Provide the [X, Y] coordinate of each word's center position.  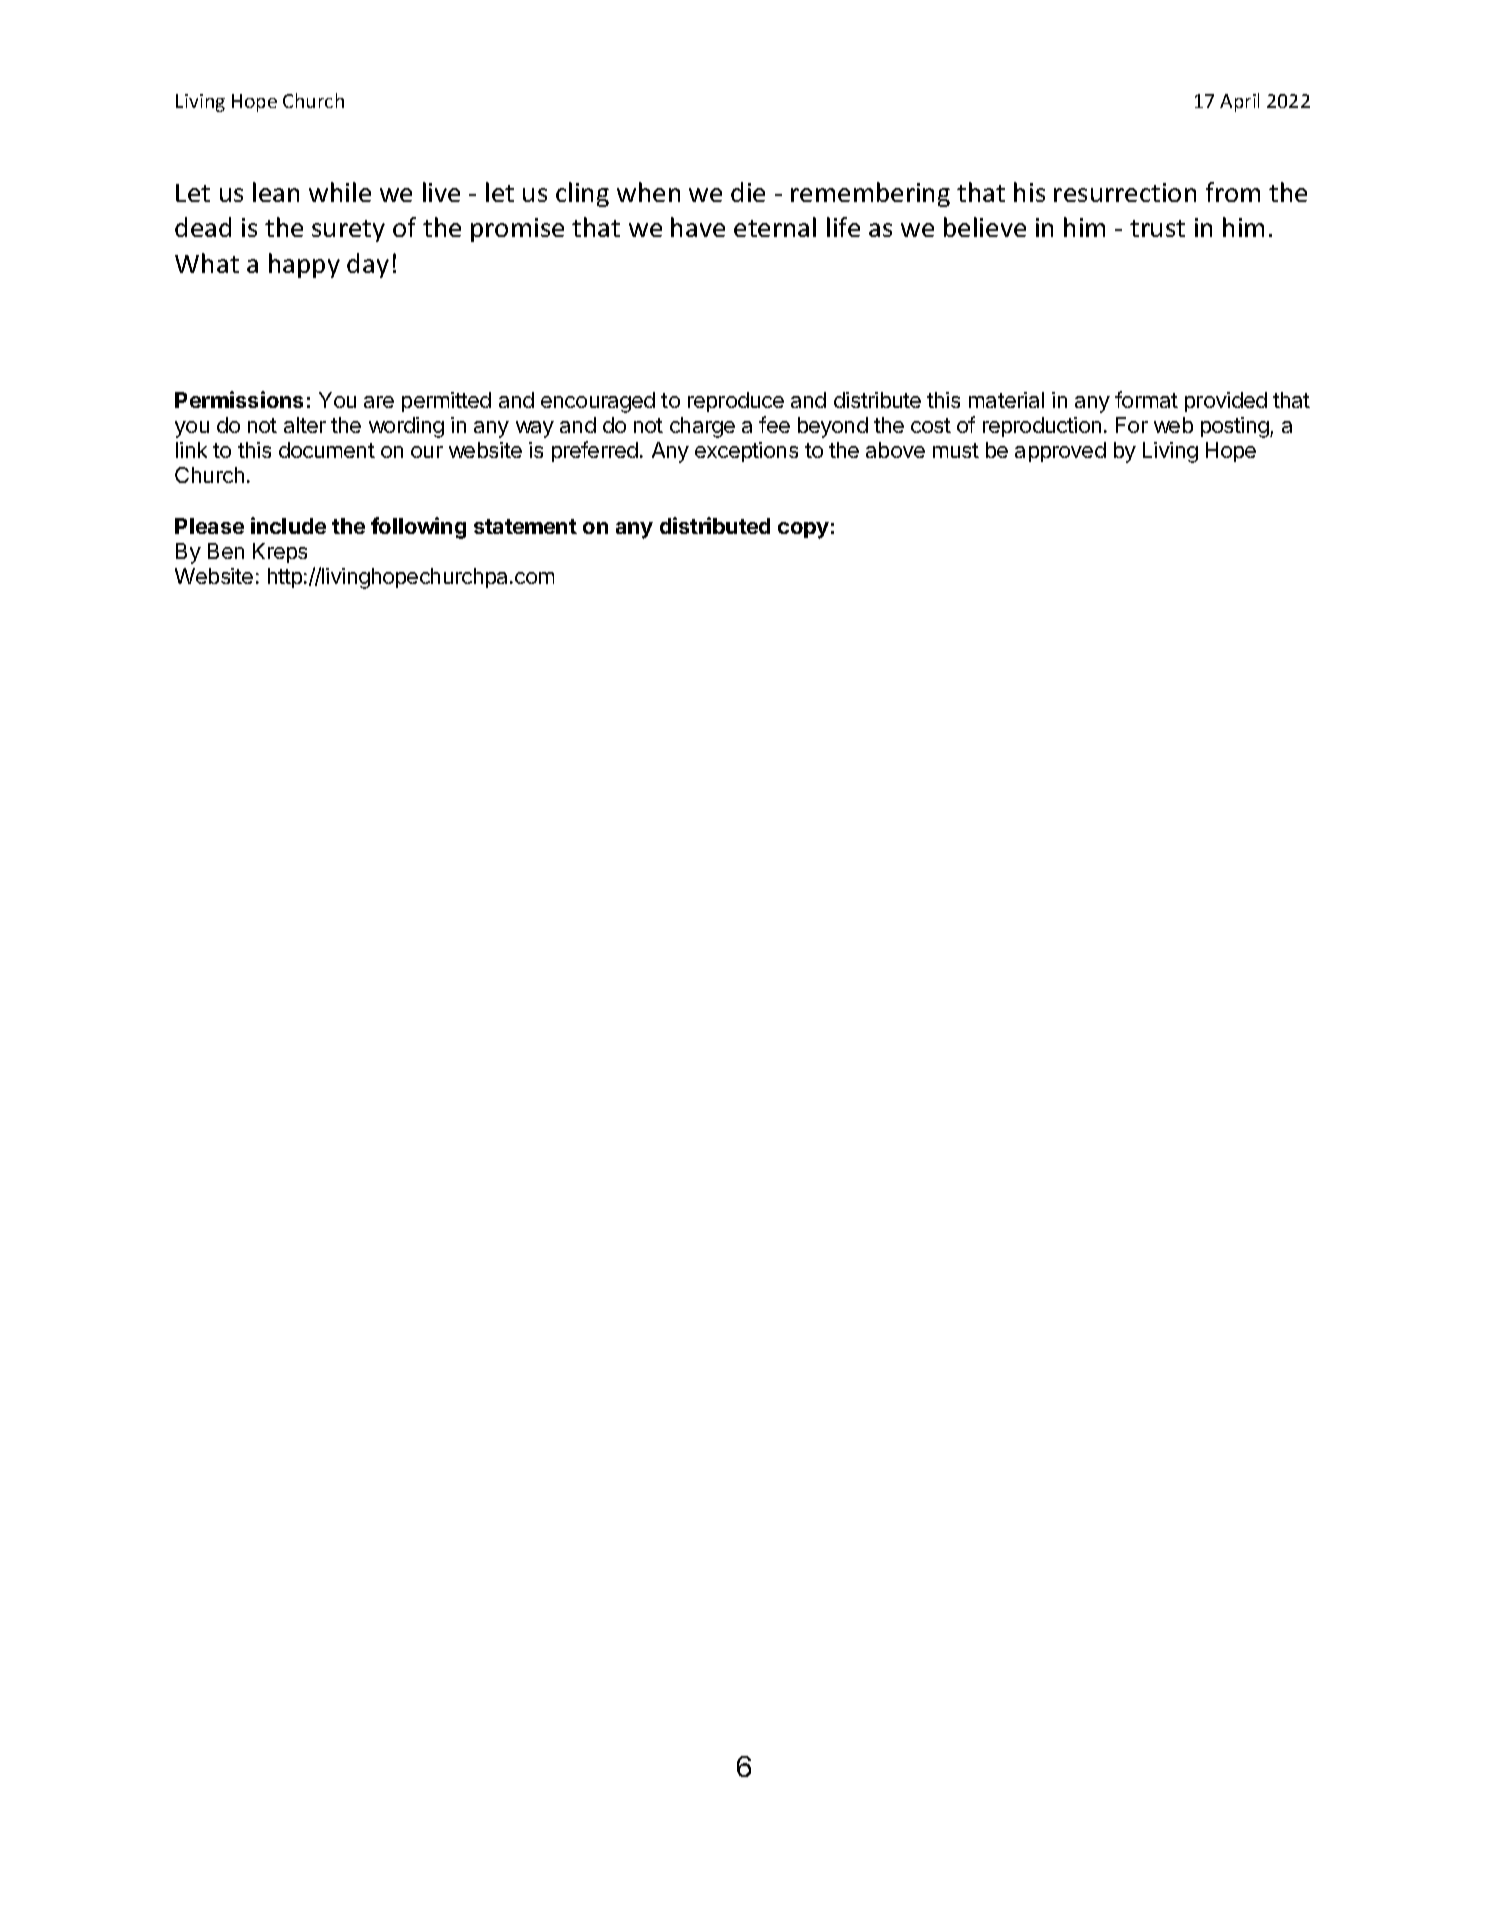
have [698, 227]
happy [304, 265]
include [288, 525]
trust [1157, 228]
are [379, 402]
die [748, 192]
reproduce [736, 402]
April [1239, 102]
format [1146, 399]
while [340, 192]
